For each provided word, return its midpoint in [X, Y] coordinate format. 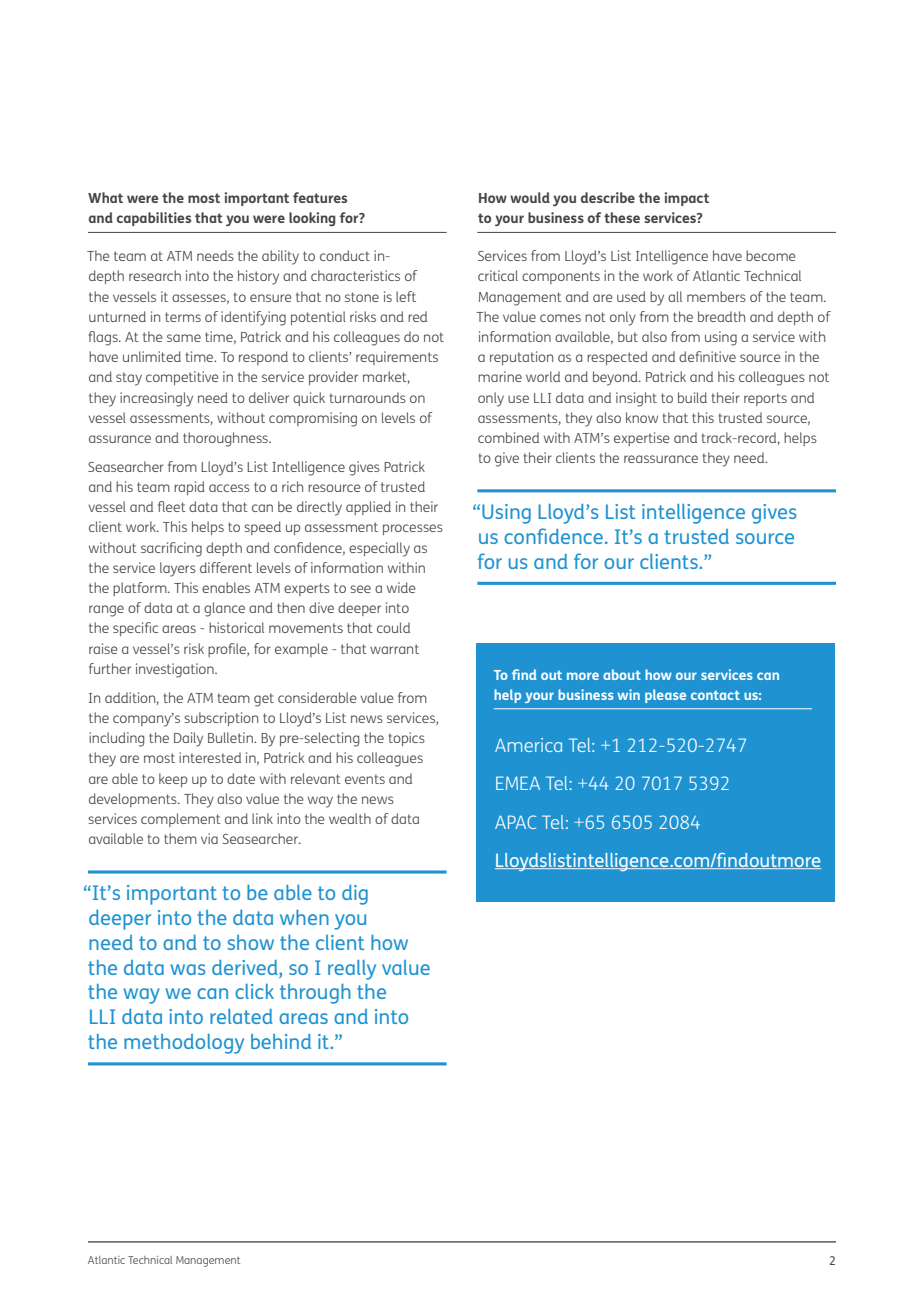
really [352, 970]
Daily [188, 739]
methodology [184, 1044]
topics [406, 739]
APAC [515, 822]
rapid [189, 488]
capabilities [154, 219]
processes [413, 529]
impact [686, 199]
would [530, 197]
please [665, 696]
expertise [642, 439]
